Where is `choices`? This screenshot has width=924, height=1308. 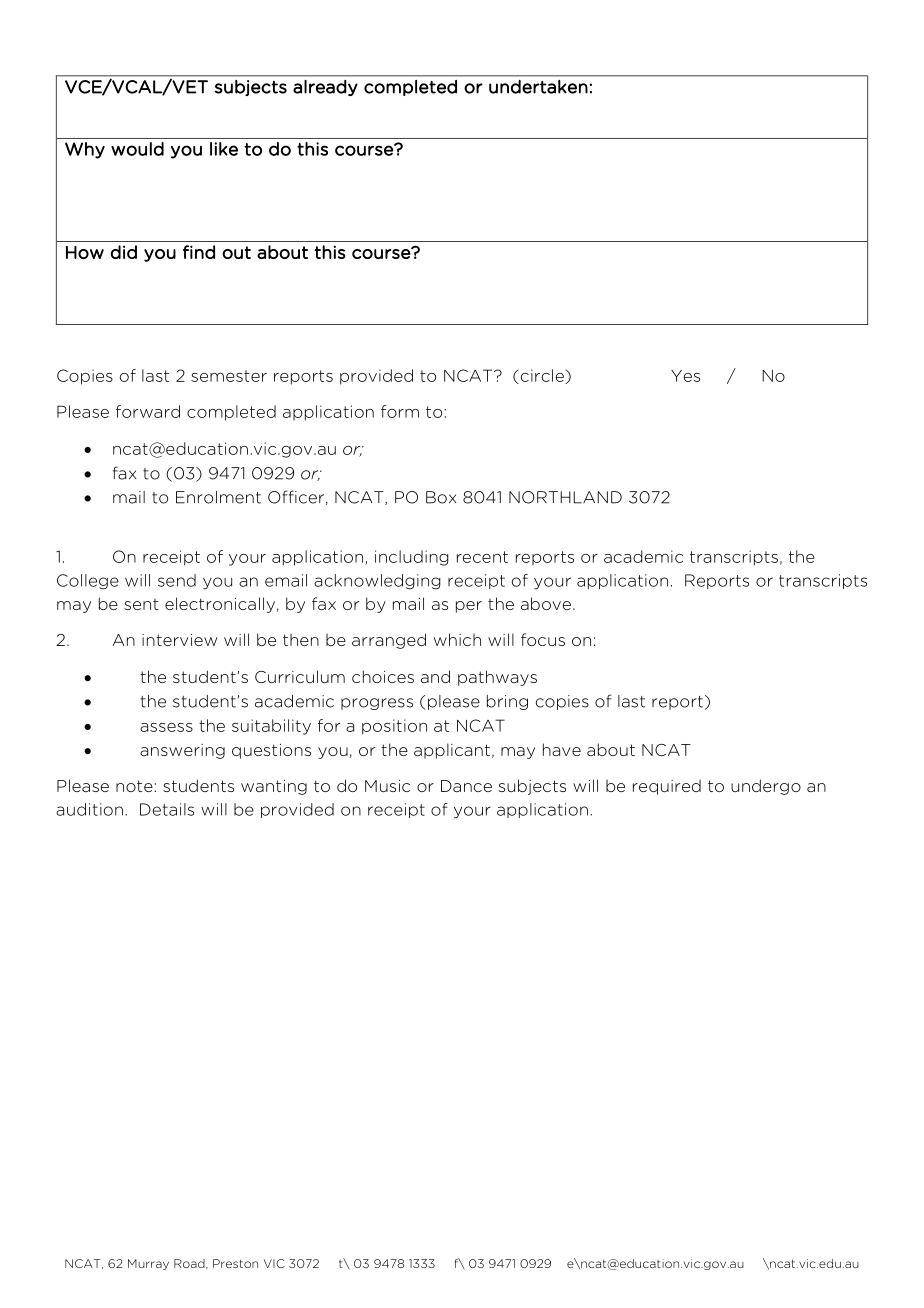 choices is located at coordinates (383, 676).
